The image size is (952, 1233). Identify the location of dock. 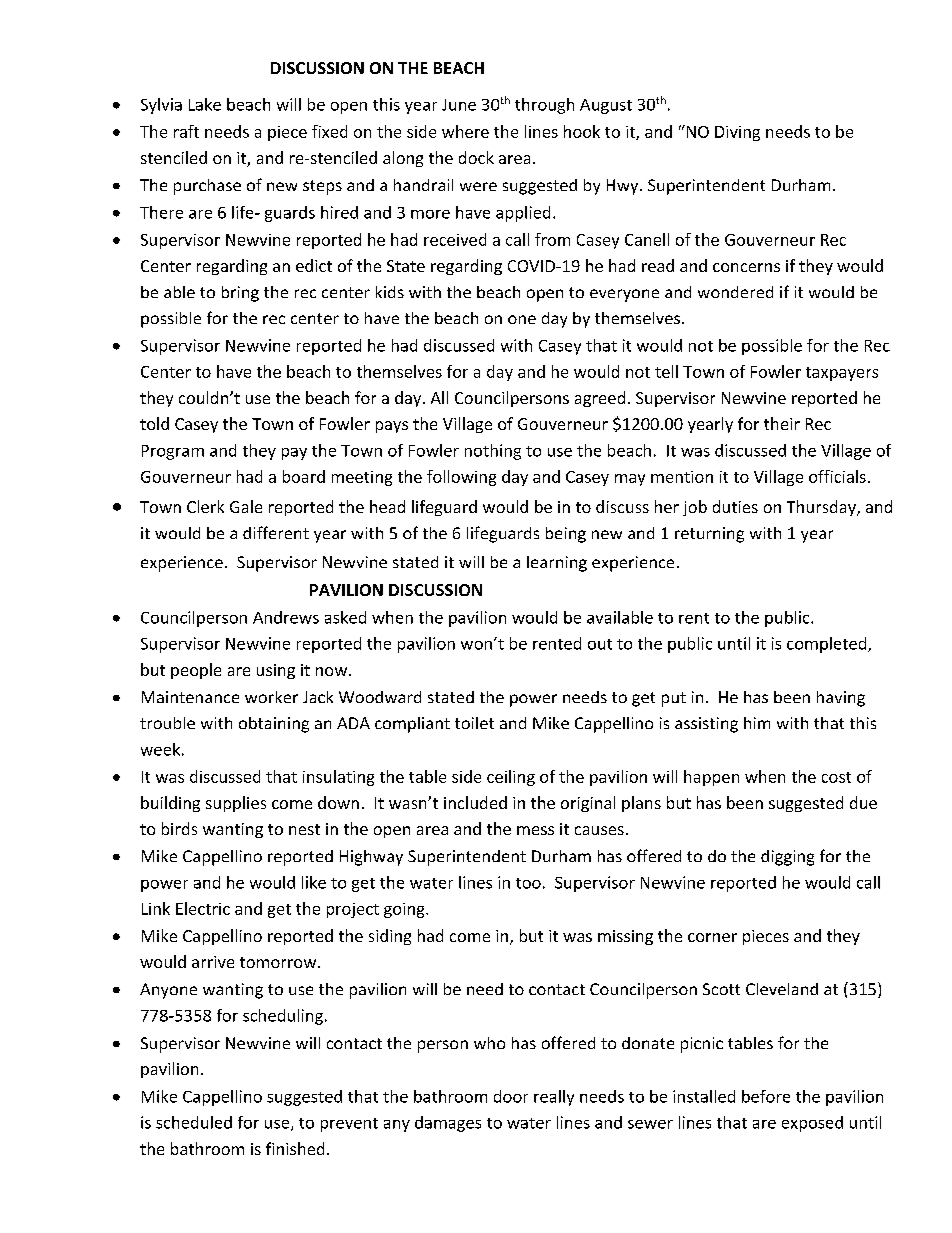
(476, 157).
